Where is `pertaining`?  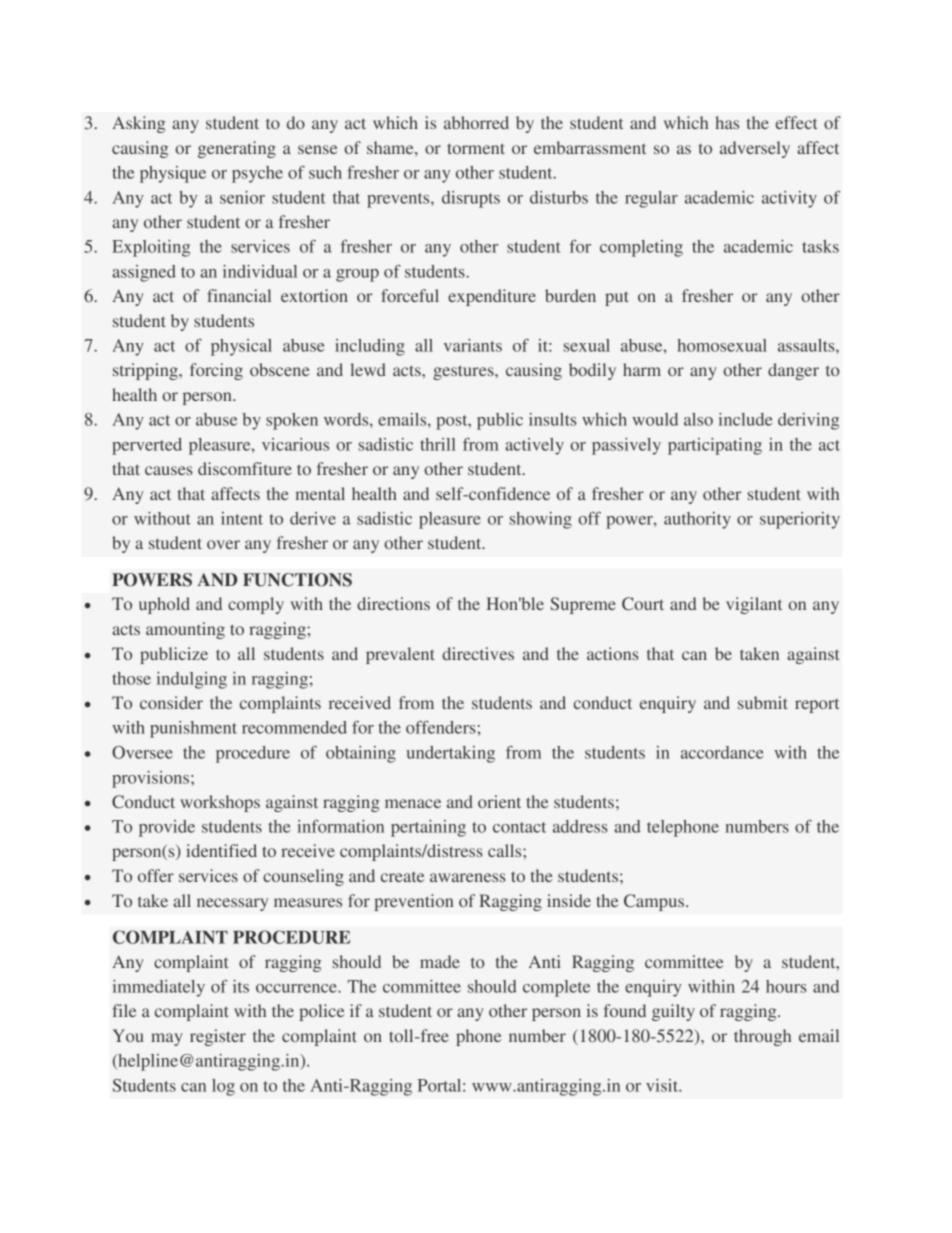
pertaining is located at coordinates (428, 828).
